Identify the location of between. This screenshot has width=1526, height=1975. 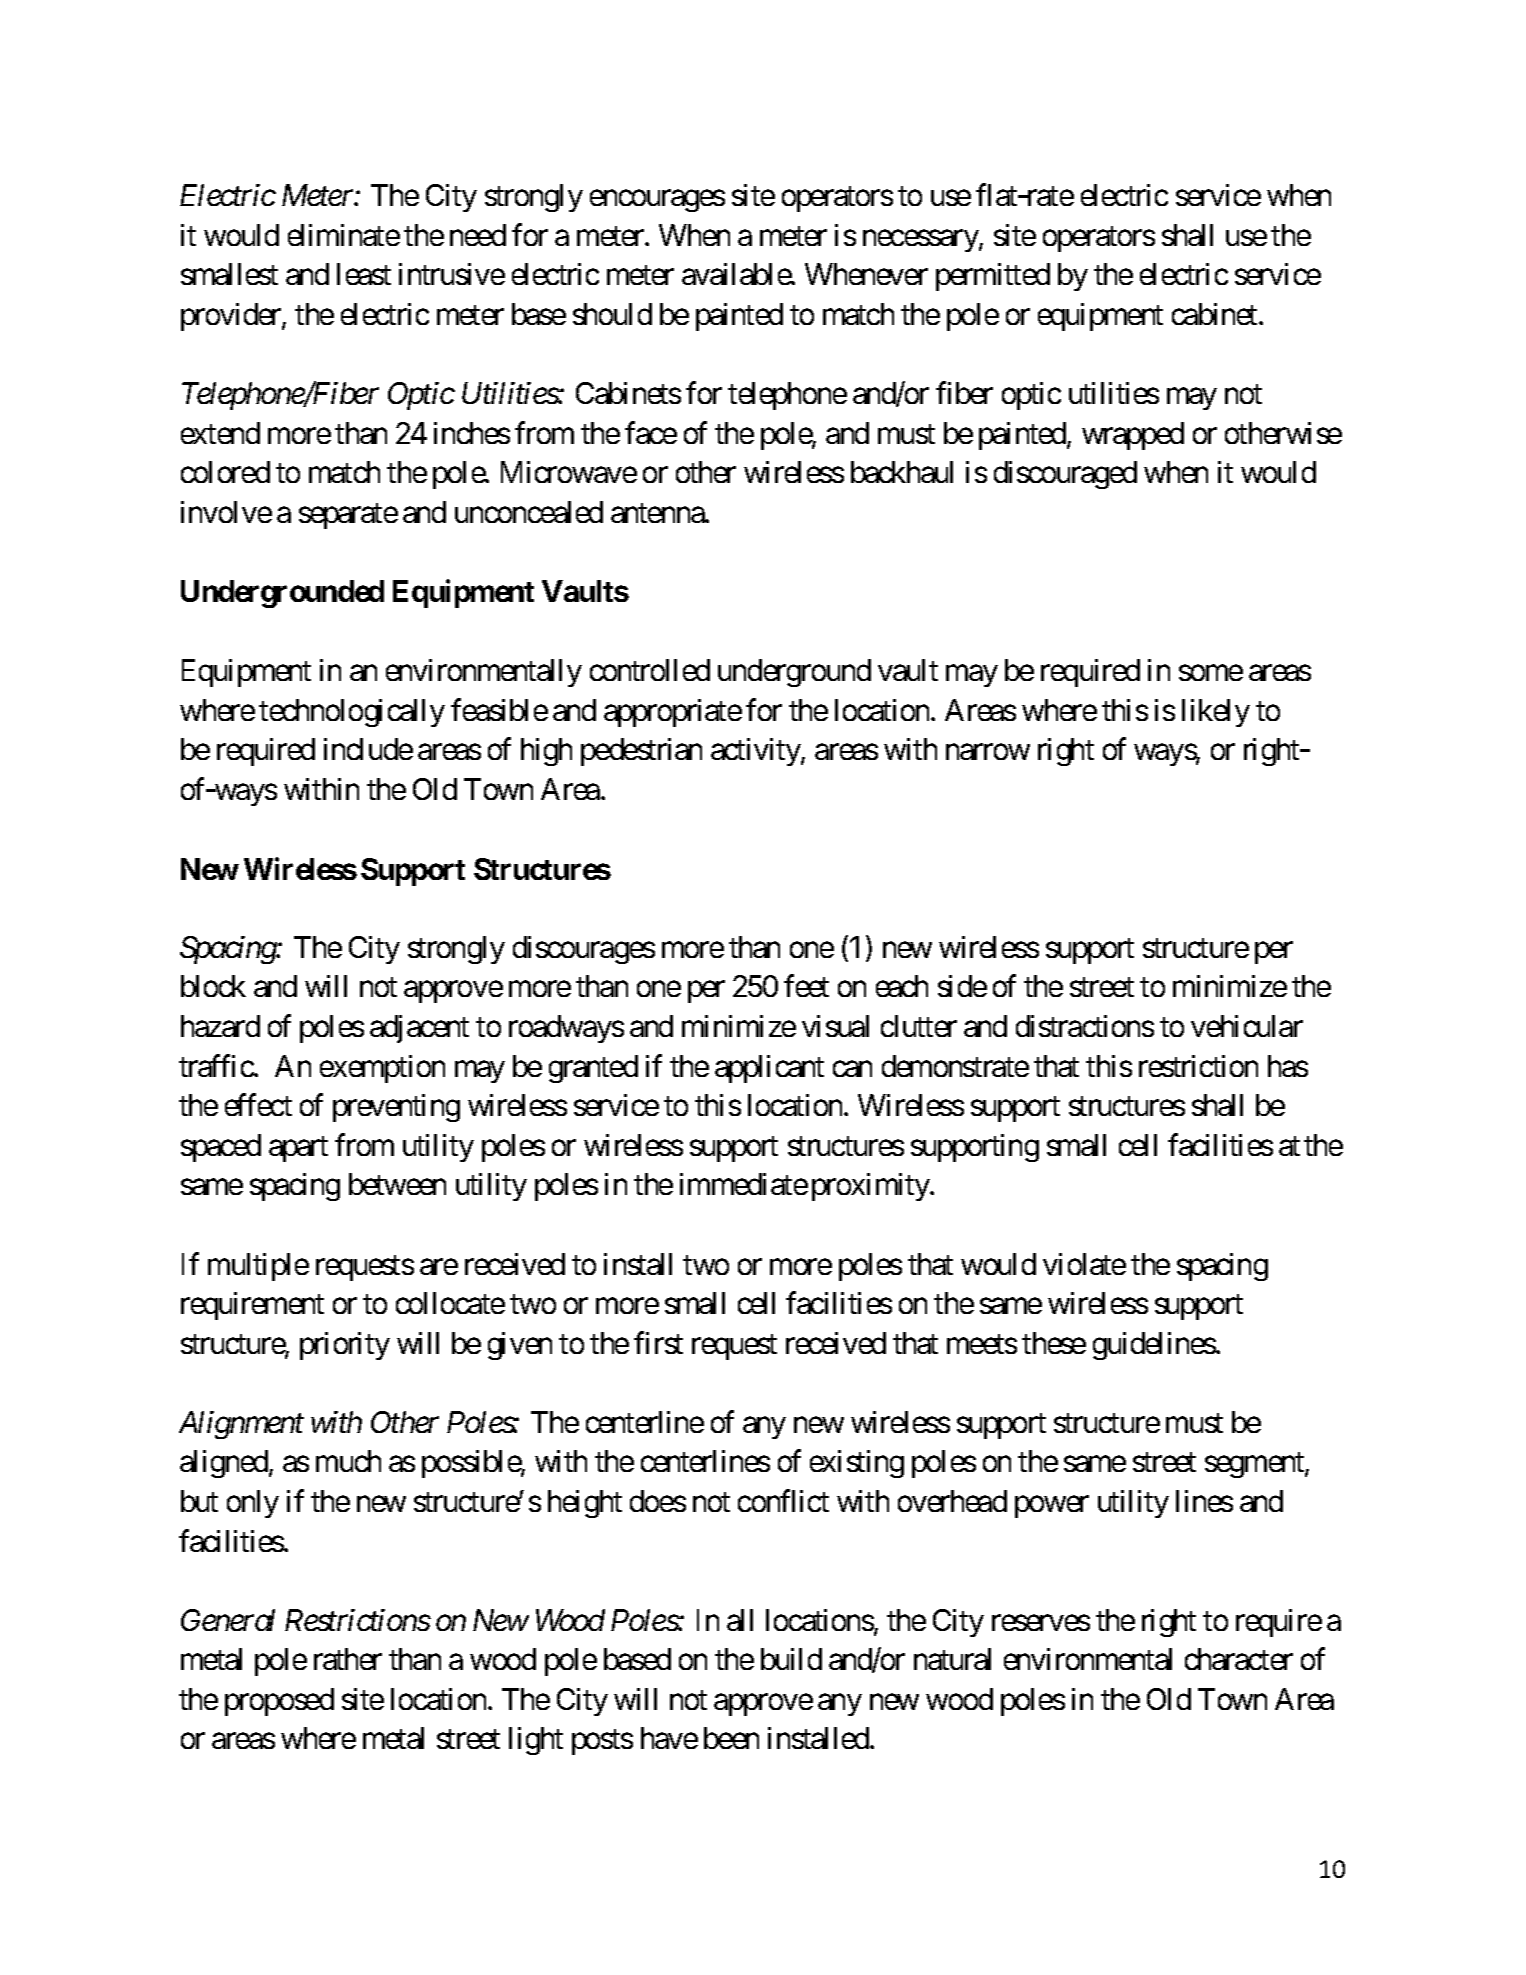
(397, 1184).
